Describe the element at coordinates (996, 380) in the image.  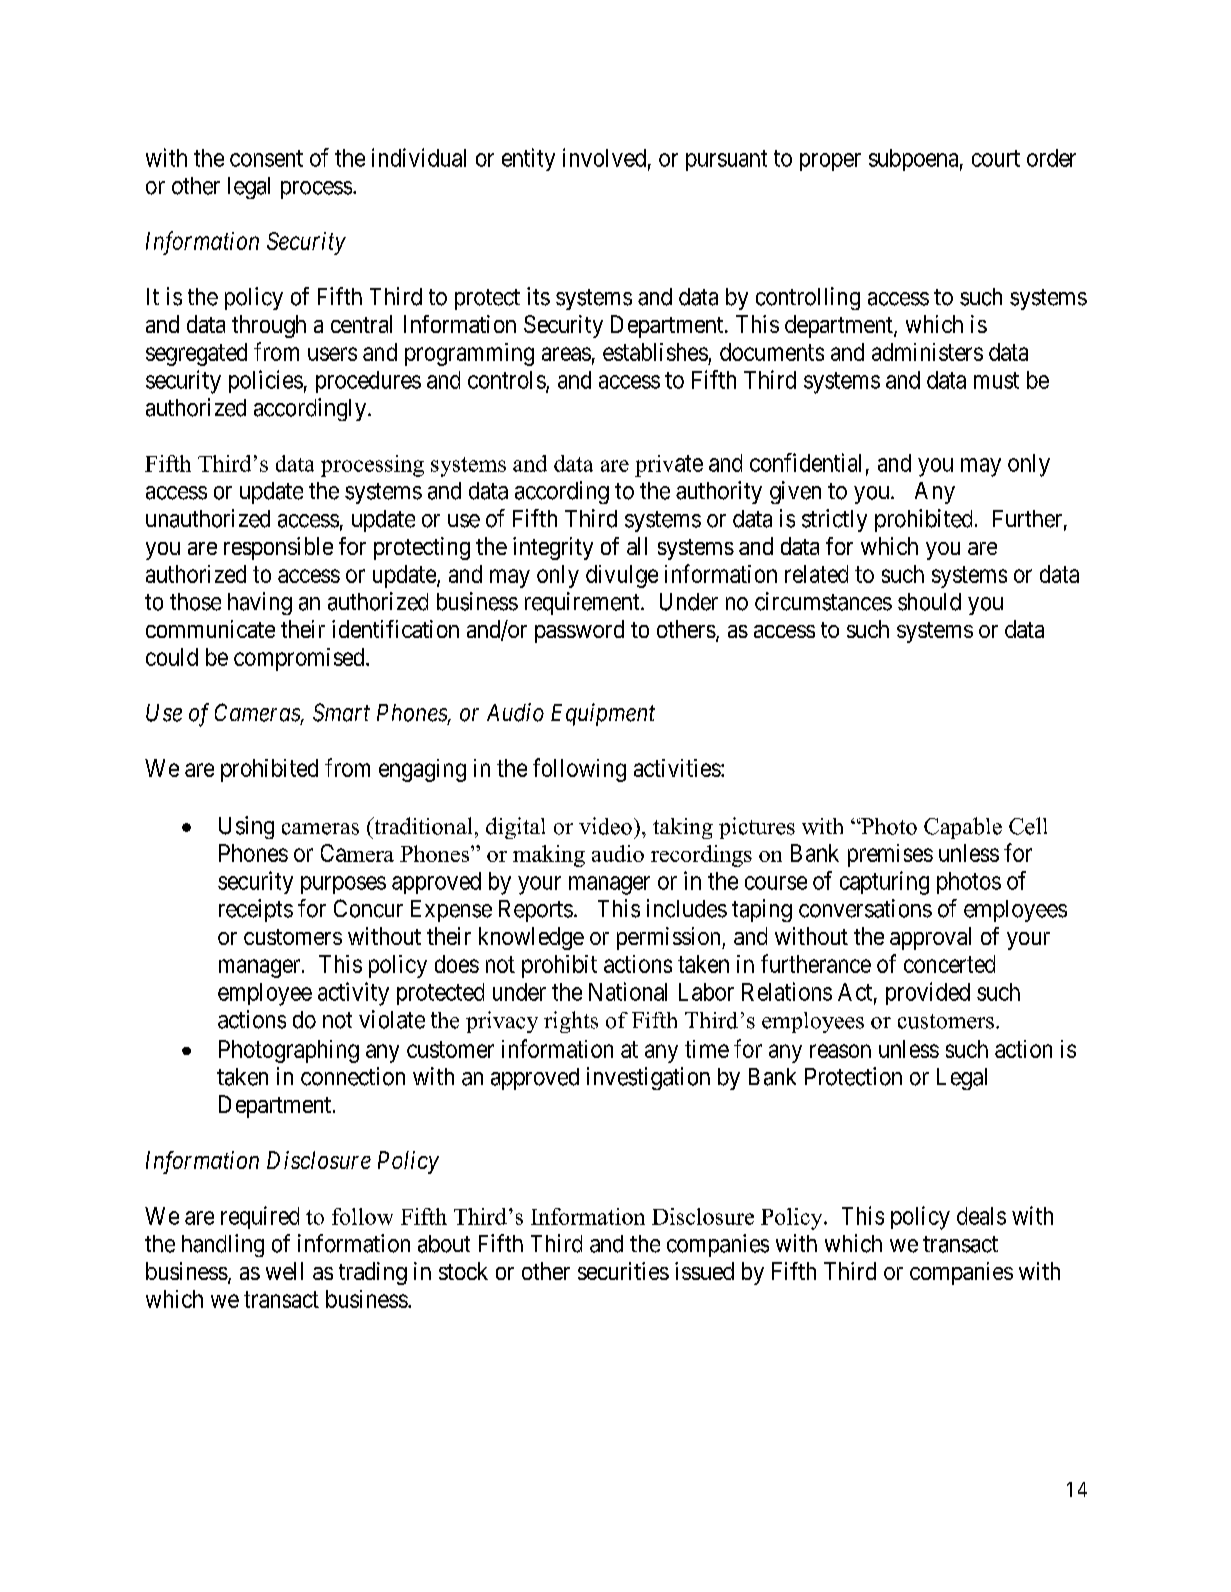
I see `must` at that location.
